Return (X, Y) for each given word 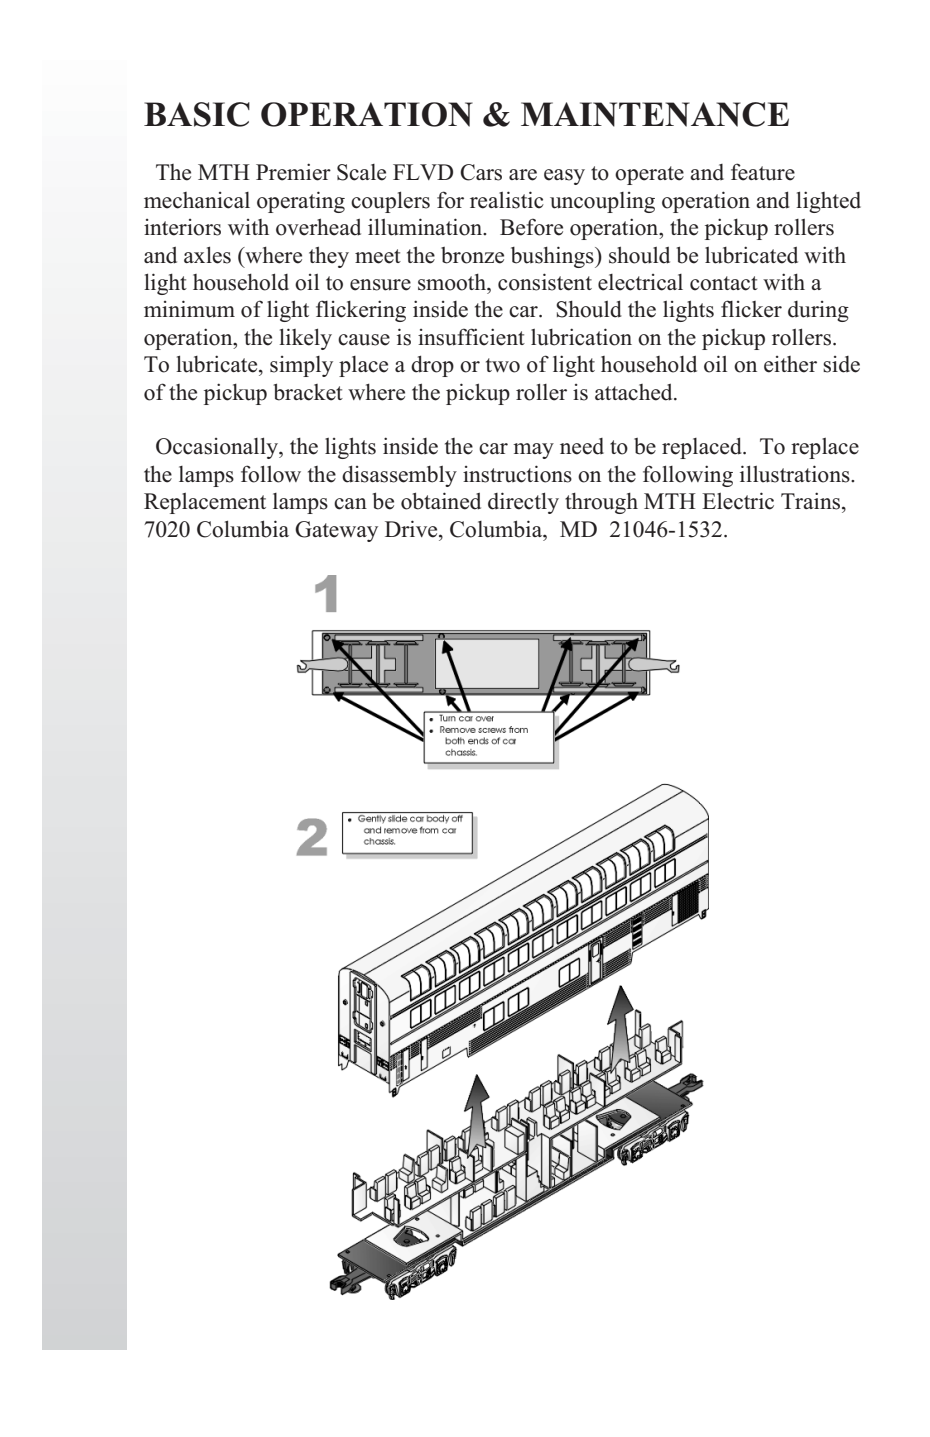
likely (305, 339)
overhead (318, 227)
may (533, 451)
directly (523, 503)
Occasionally (218, 448)
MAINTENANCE (655, 114)
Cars (481, 172)
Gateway (336, 531)
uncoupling (602, 202)
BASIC (197, 114)
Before (531, 227)
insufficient (471, 337)
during (818, 311)
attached (635, 392)
